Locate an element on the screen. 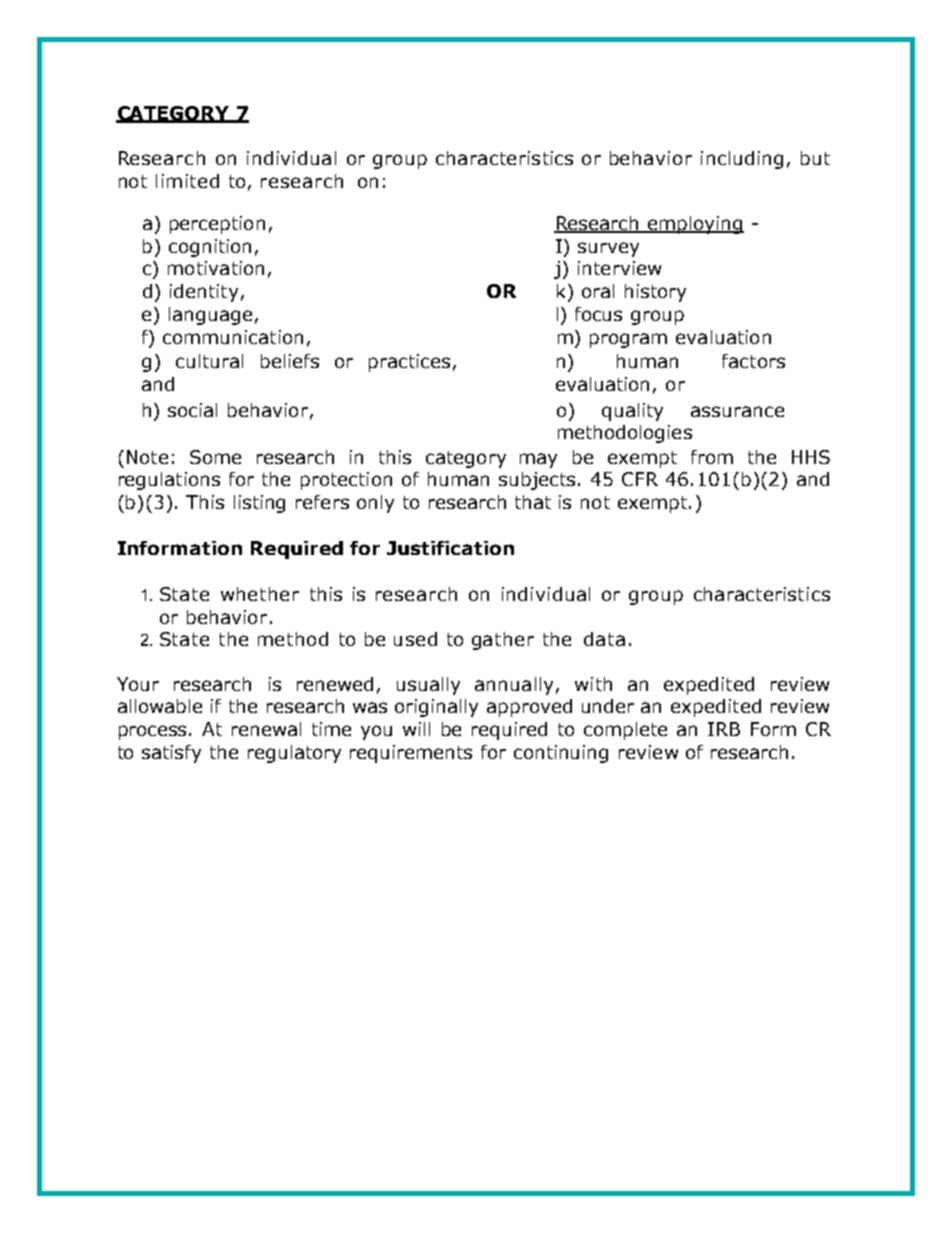  will is located at coordinates (416, 729).
